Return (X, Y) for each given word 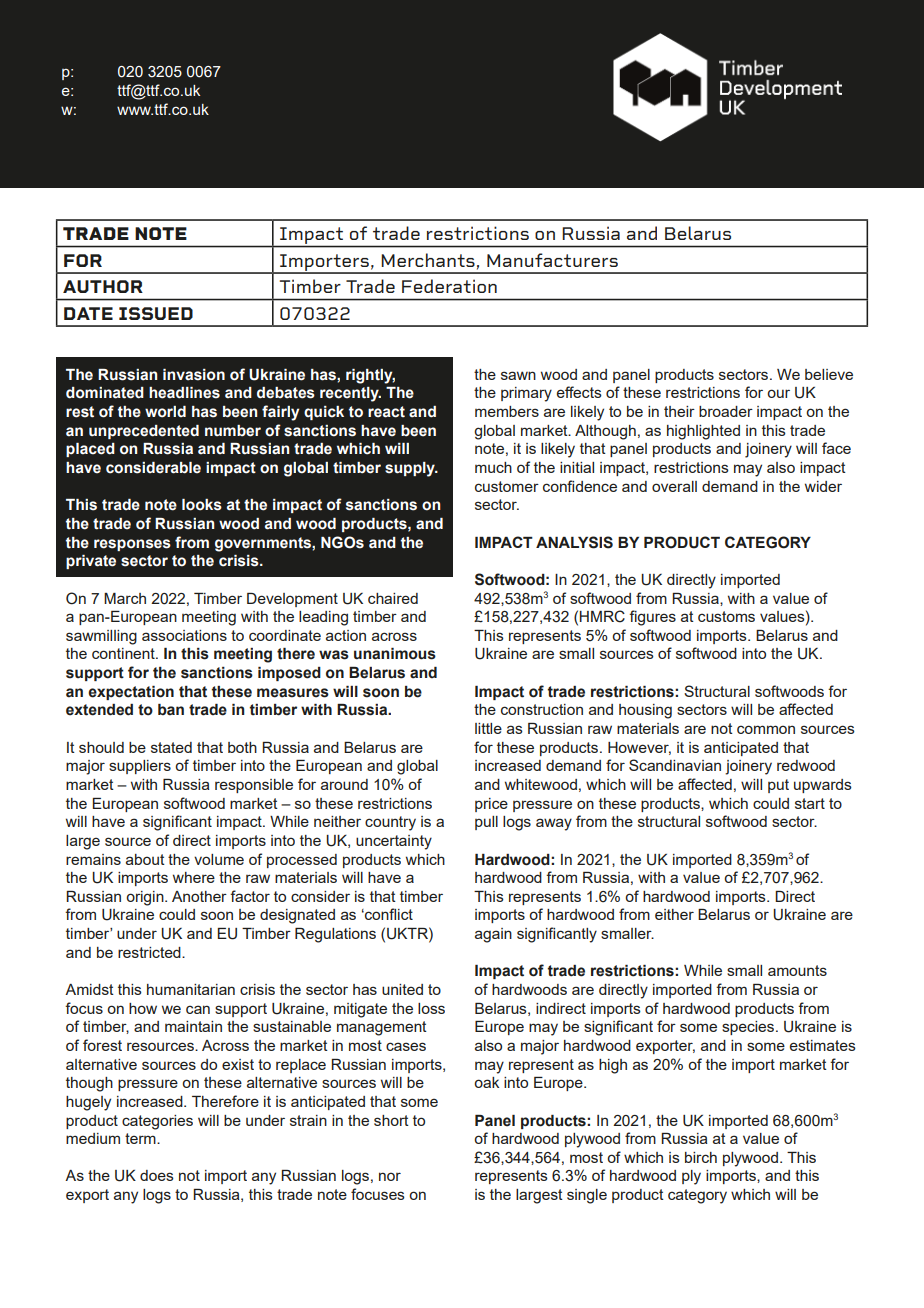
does (157, 1175)
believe (829, 374)
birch (701, 1157)
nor (390, 1176)
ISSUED (156, 313)
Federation (449, 286)
